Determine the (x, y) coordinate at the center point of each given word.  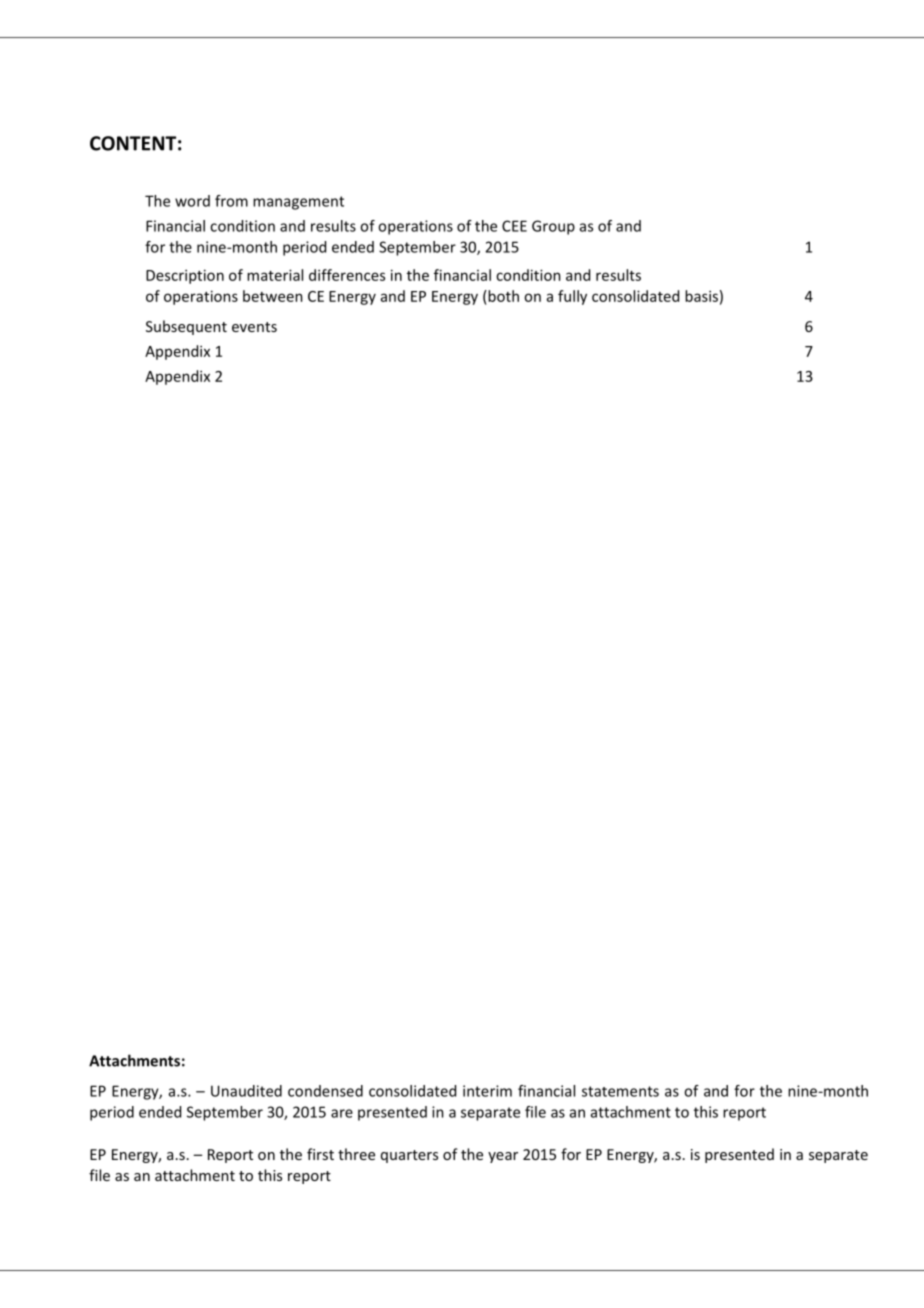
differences (347, 275)
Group (553, 227)
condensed (325, 1091)
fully (572, 297)
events (254, 327)
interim (487, 1091)
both (502, 296)
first (320, 1154)
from (231, 201)
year (503, 1157)
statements (620, 1091)
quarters (409, 1156)
